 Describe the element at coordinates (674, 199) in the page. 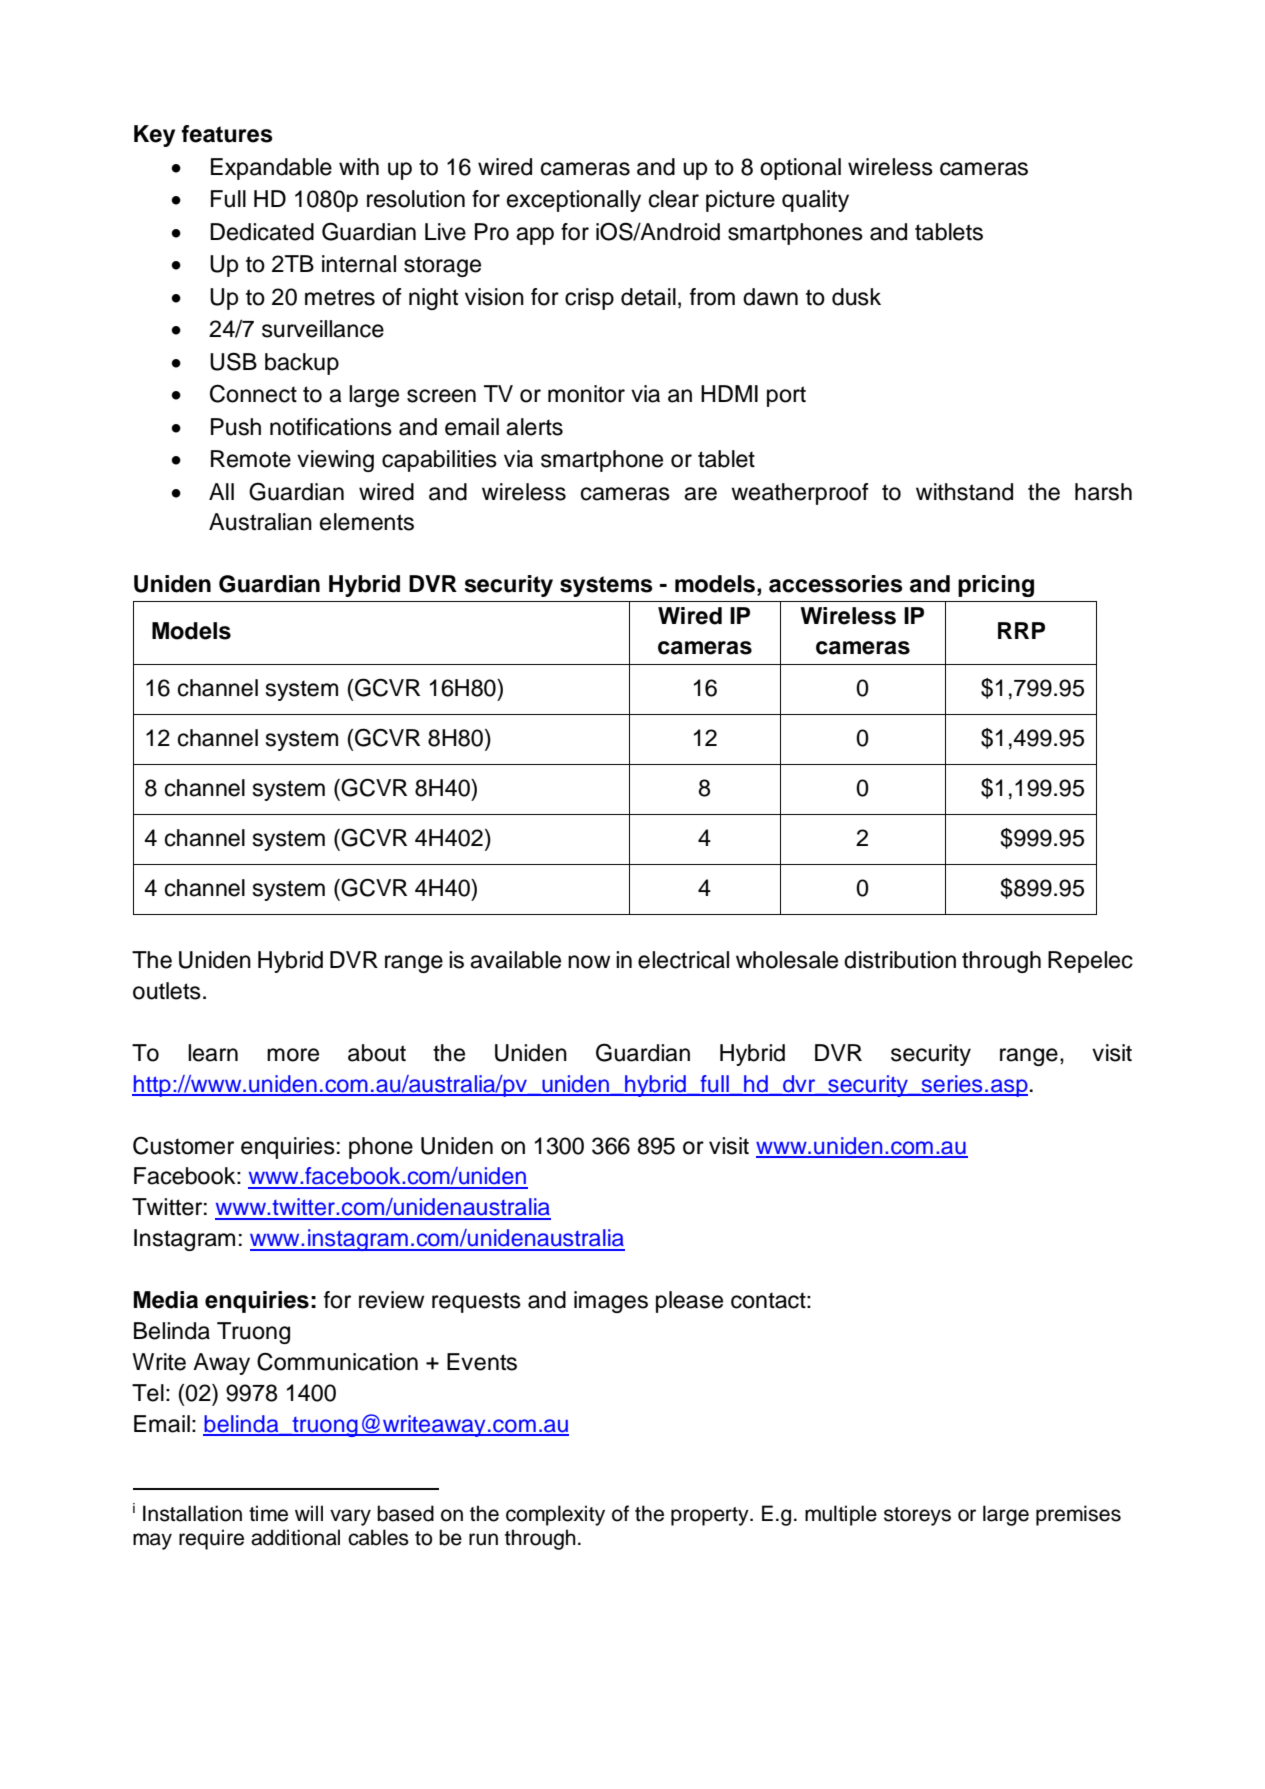

I see `clear` at that location.
